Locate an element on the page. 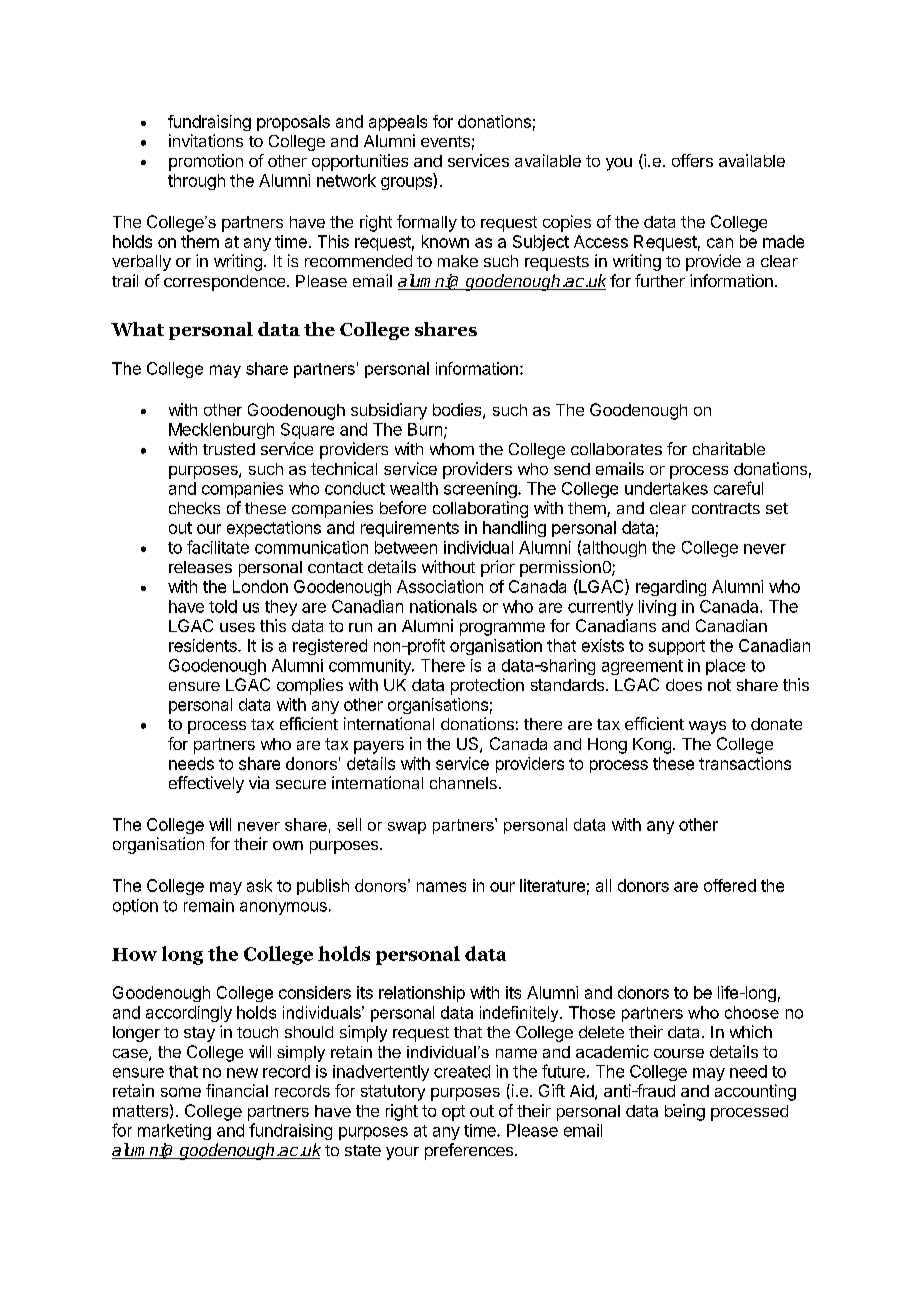 The width and height of the image is (924, 1308). events is located at coordinates (445, 141).
